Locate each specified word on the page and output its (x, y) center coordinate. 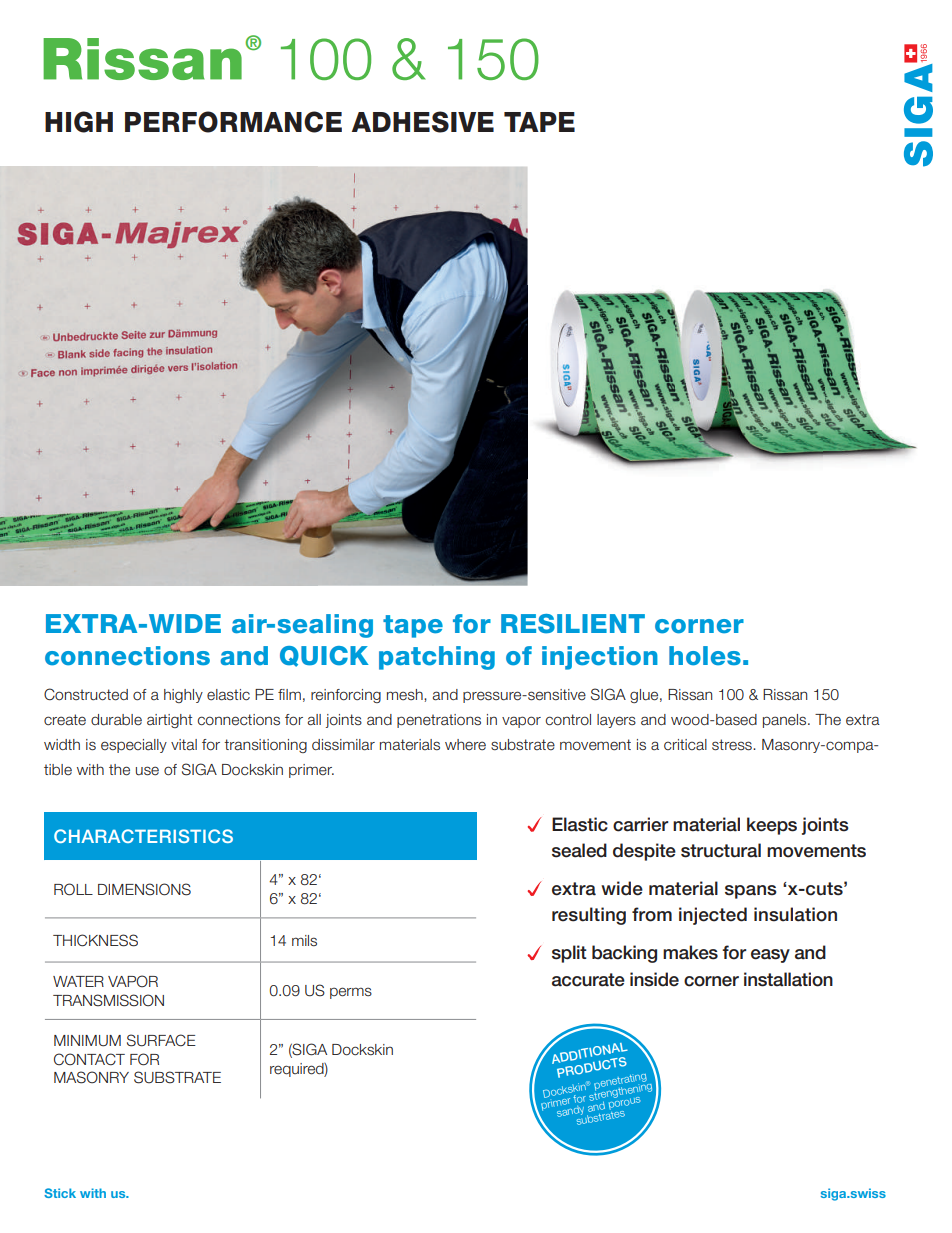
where (465, 745)
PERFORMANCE (233, 122)
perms (351, 993)
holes (705, 656)
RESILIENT (573, 624)
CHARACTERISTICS (143, 836)
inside (654, 979)
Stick (60, 1193)
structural (721, 850)
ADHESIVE (423, 122)
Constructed (86, 694)
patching (437, 658)
